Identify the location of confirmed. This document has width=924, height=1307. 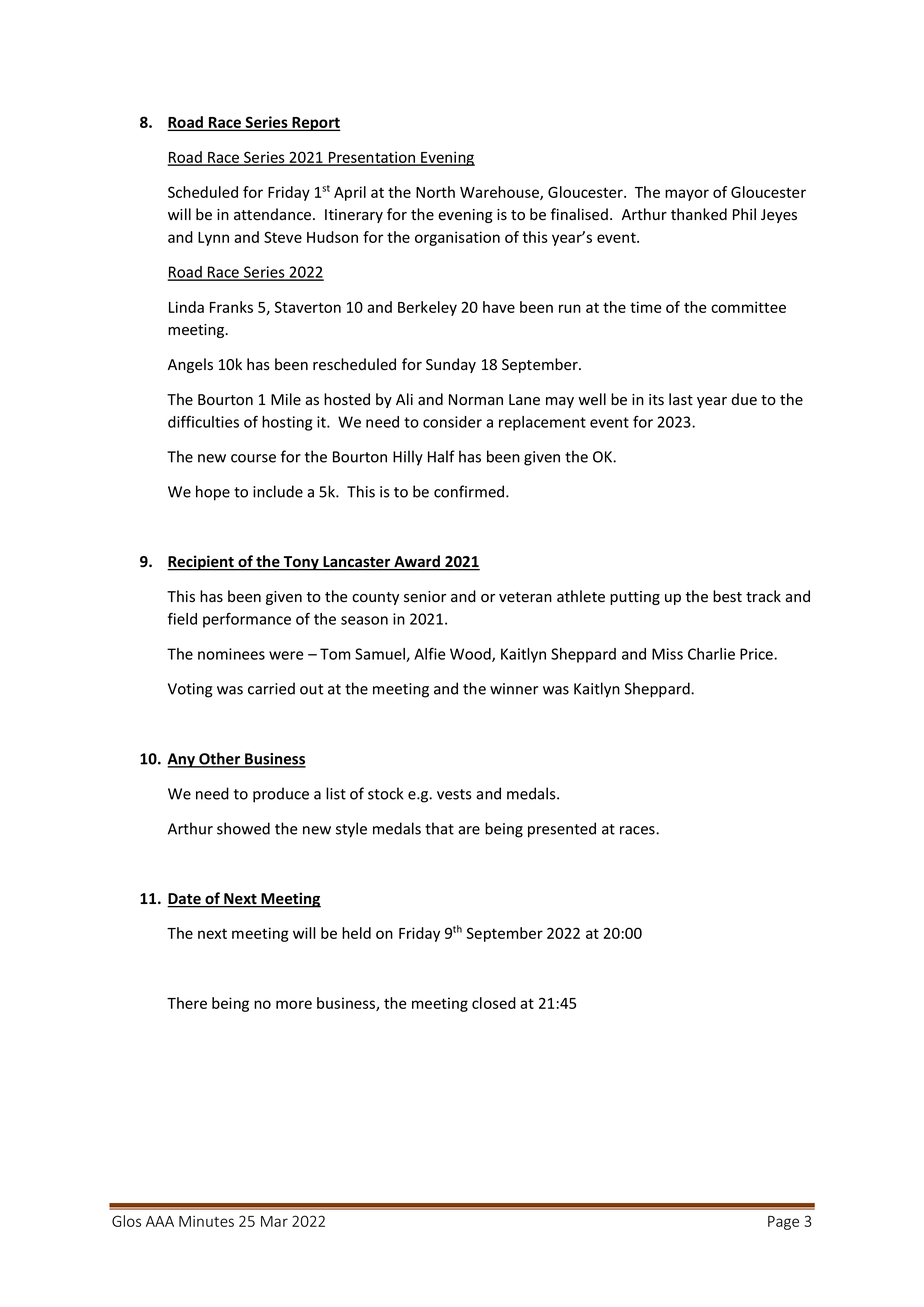
(470, 491).
